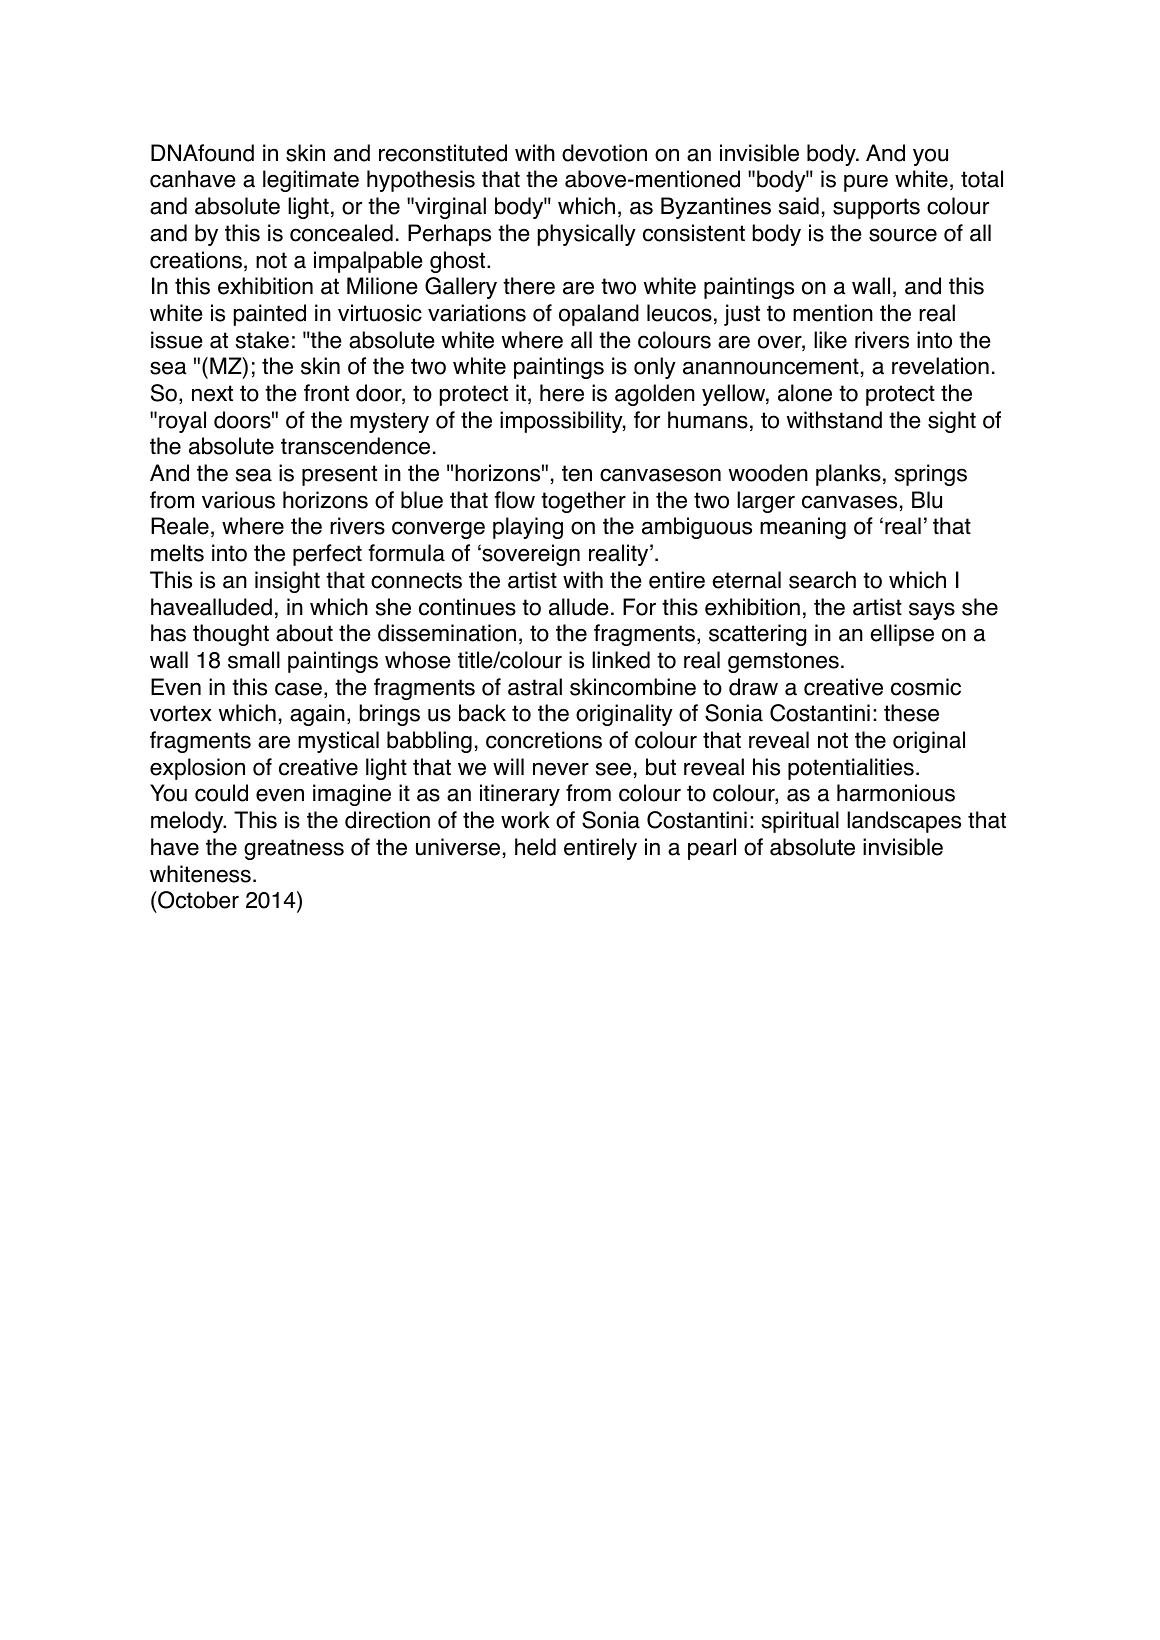  I want to click on says, so click(932, 611).
